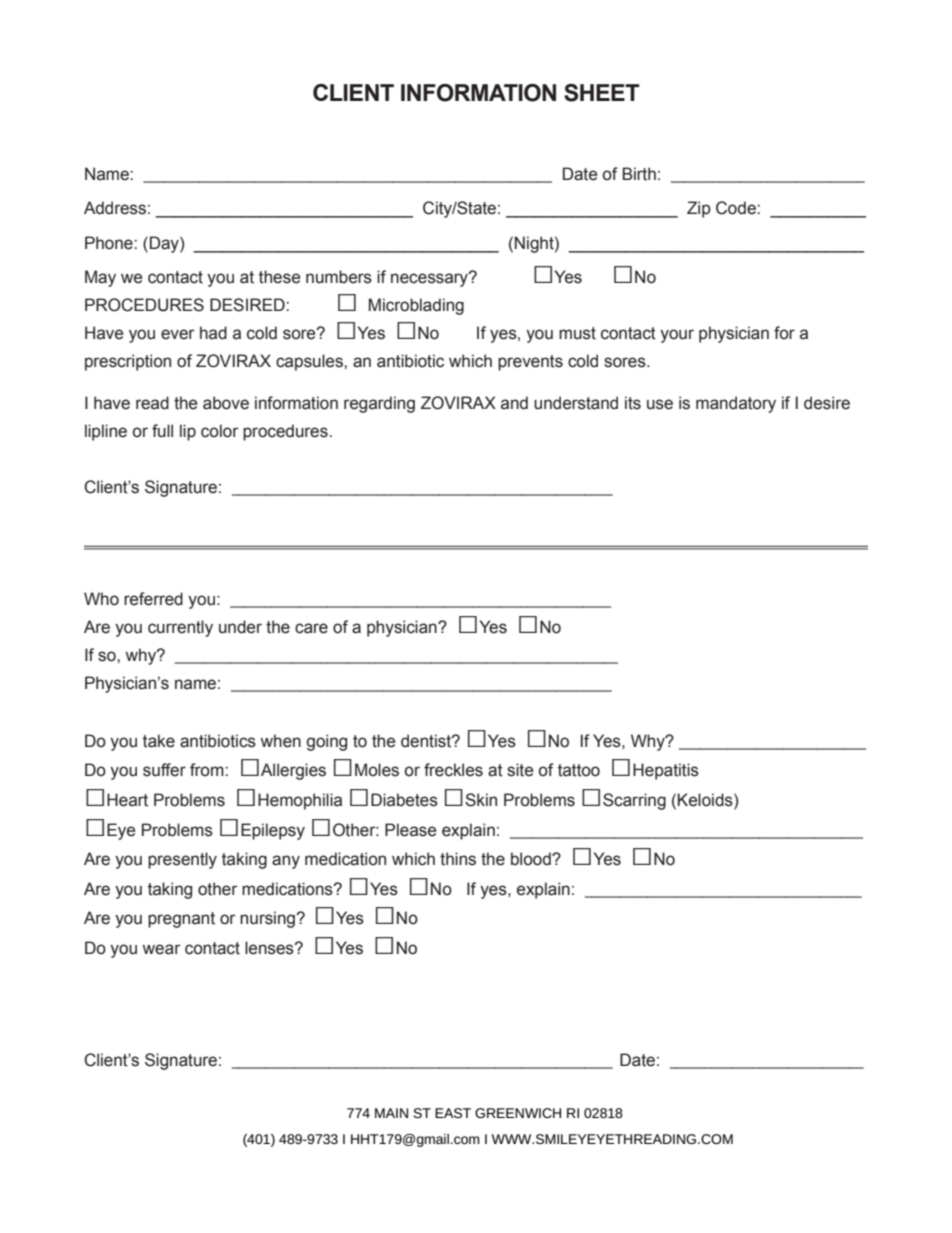 This document has height=1233, width=952. What do you see at coordinates (161, 949) in the document?
I see `wear` at bounding box center [161, 949].
